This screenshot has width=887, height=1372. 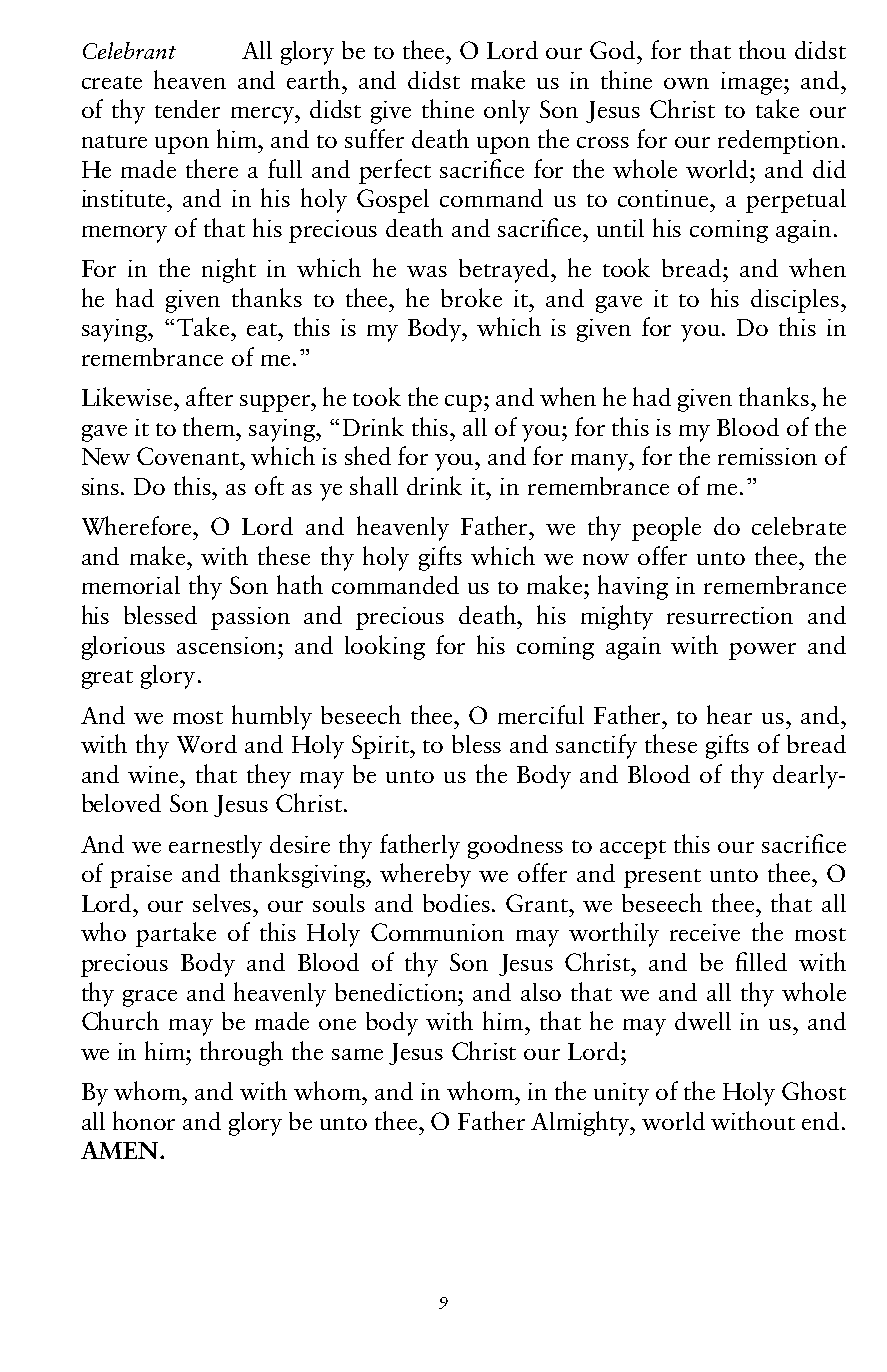 I want to click on same, so click(x=357, y=1054).
